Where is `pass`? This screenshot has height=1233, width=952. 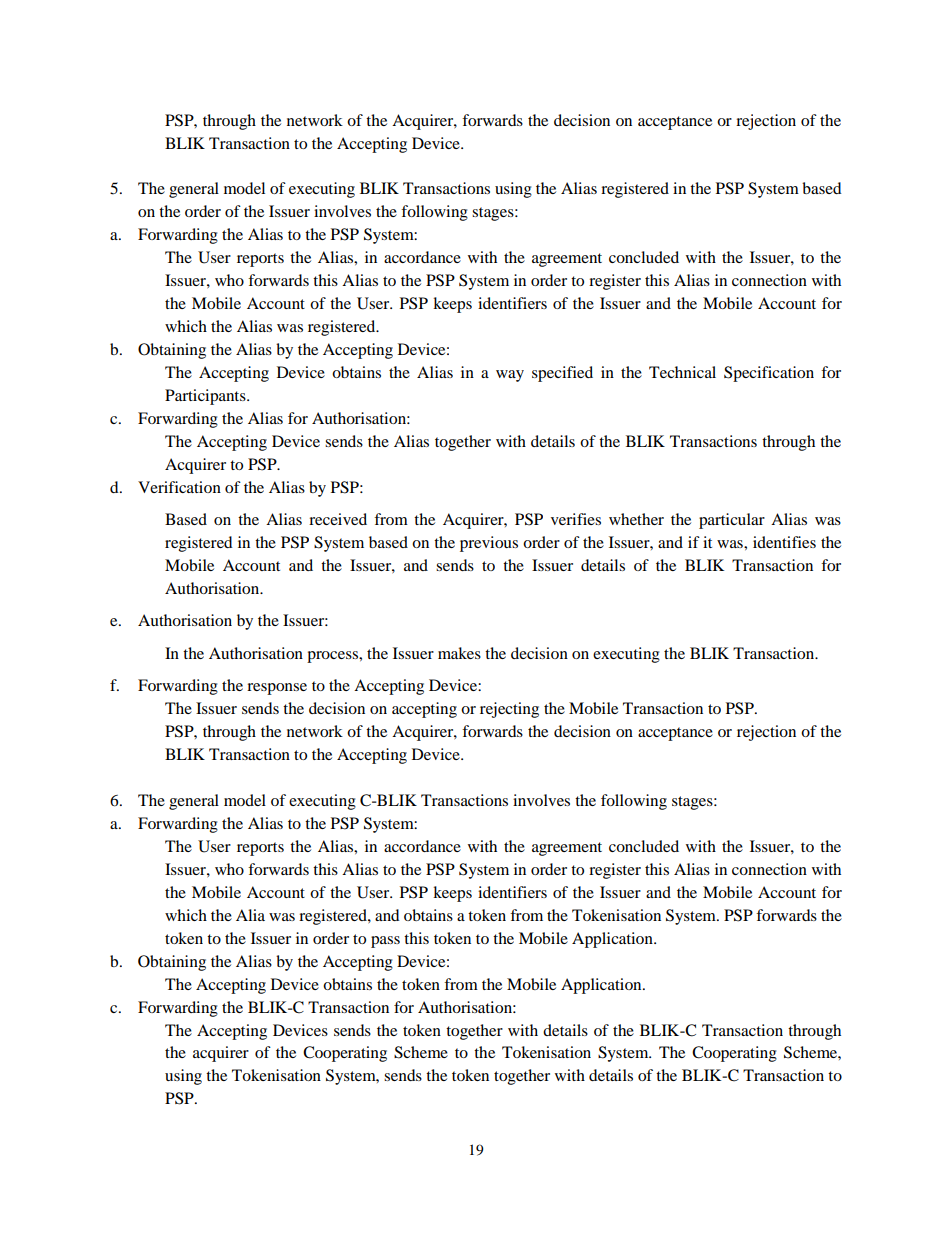
pass is located at coordinates (385, 942).
